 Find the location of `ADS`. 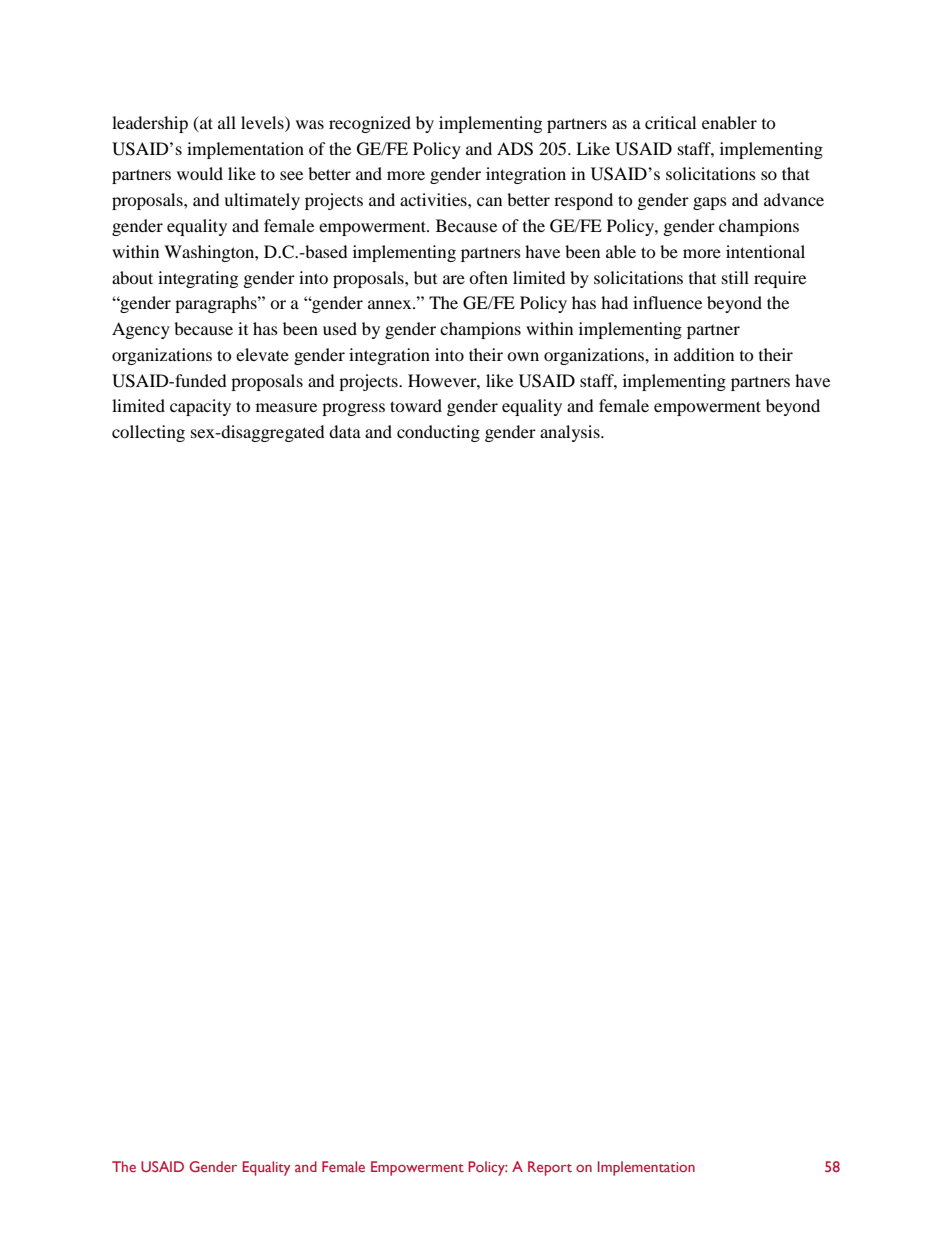

ADS is located at coordinates (515, 149).
